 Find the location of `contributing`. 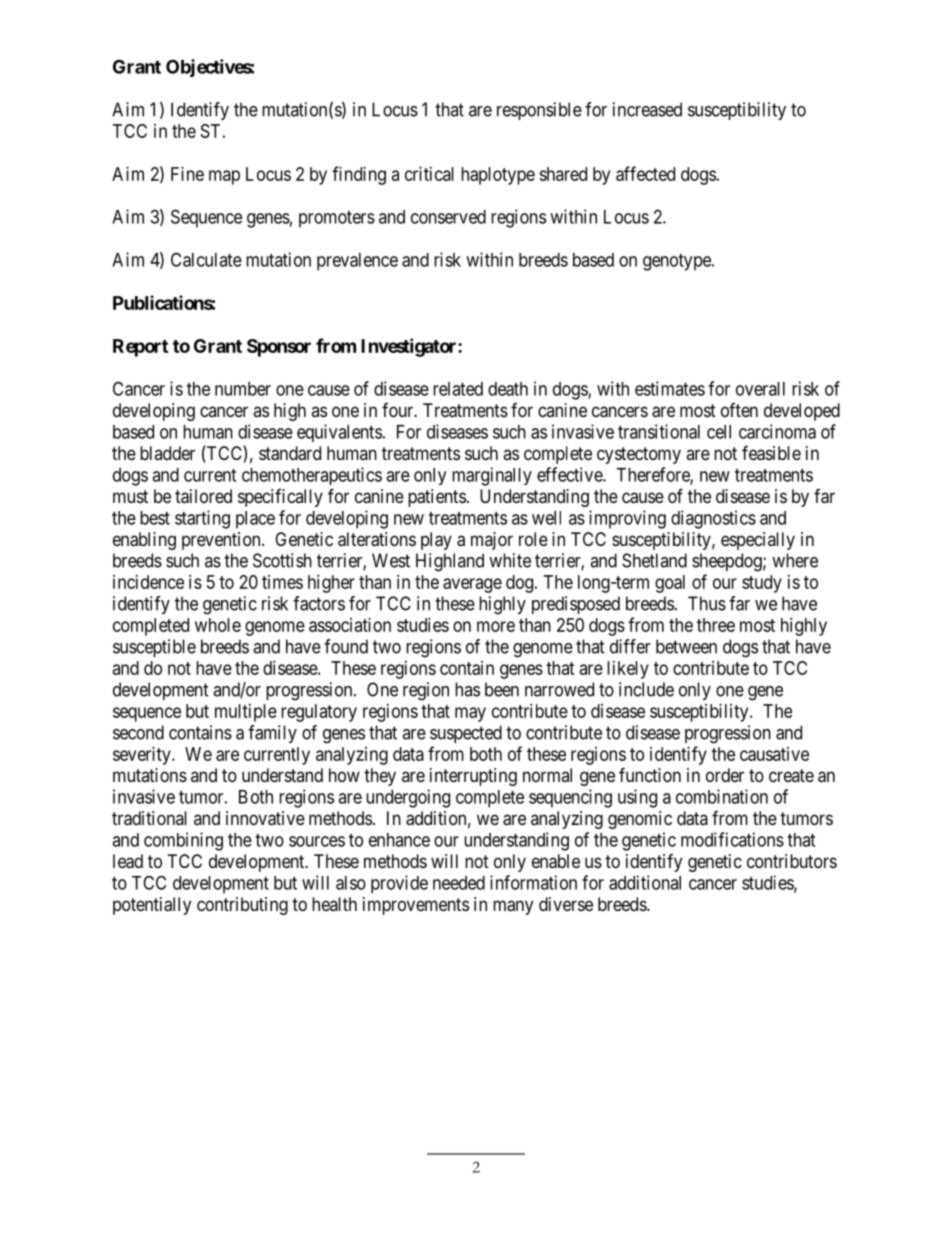

contributing is located at coordinates (242, 906).
